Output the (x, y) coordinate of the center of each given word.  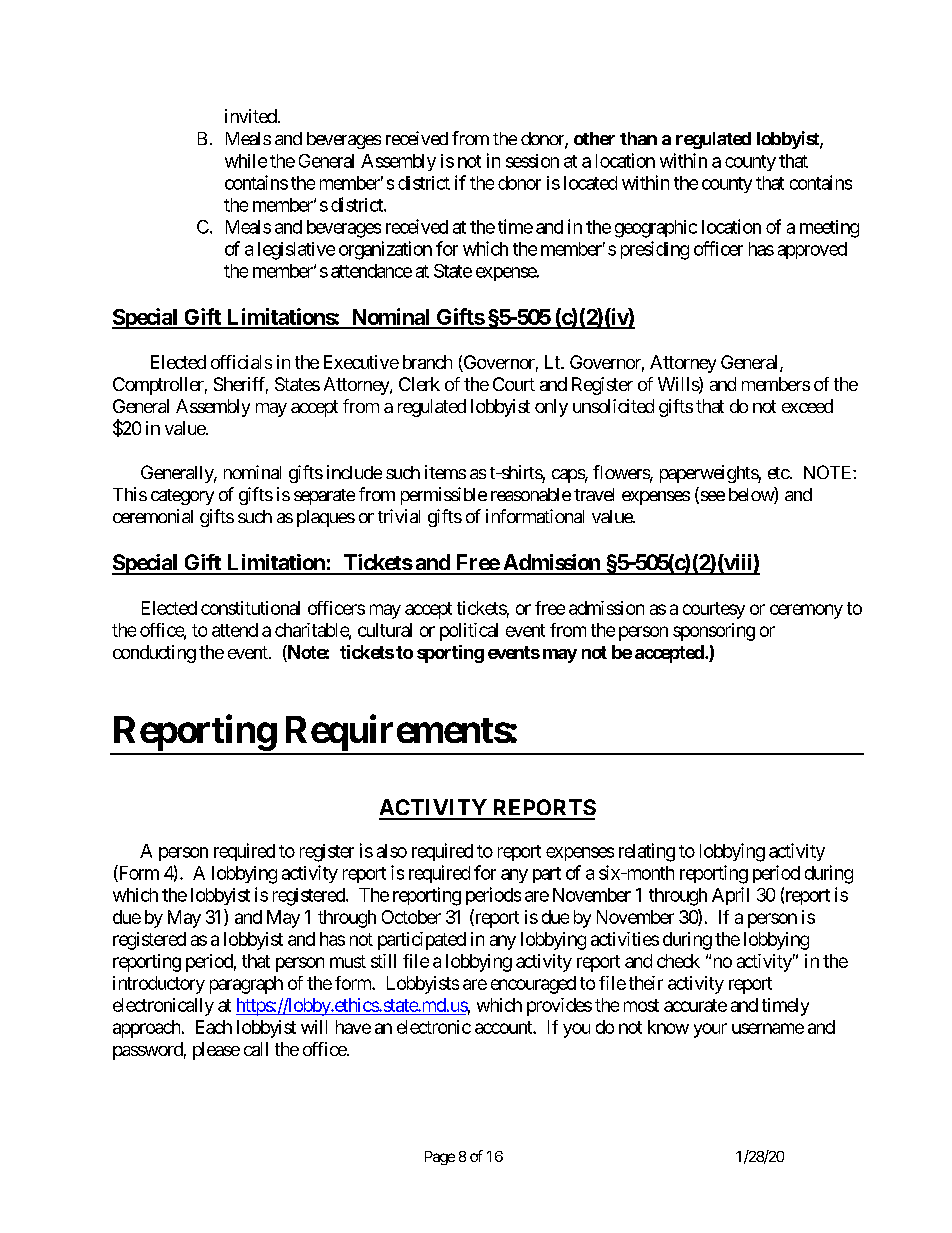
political (469, 632)
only (551, 408)
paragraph (246, 985)
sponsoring (714, 632)
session (532, 161)
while (246, 161)
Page (440, 1158)
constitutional (250, 608)
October (411, 917)
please (216, 1051)
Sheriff (241, 385)
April (730, 896)
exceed (807, 406)
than (638, 138)
